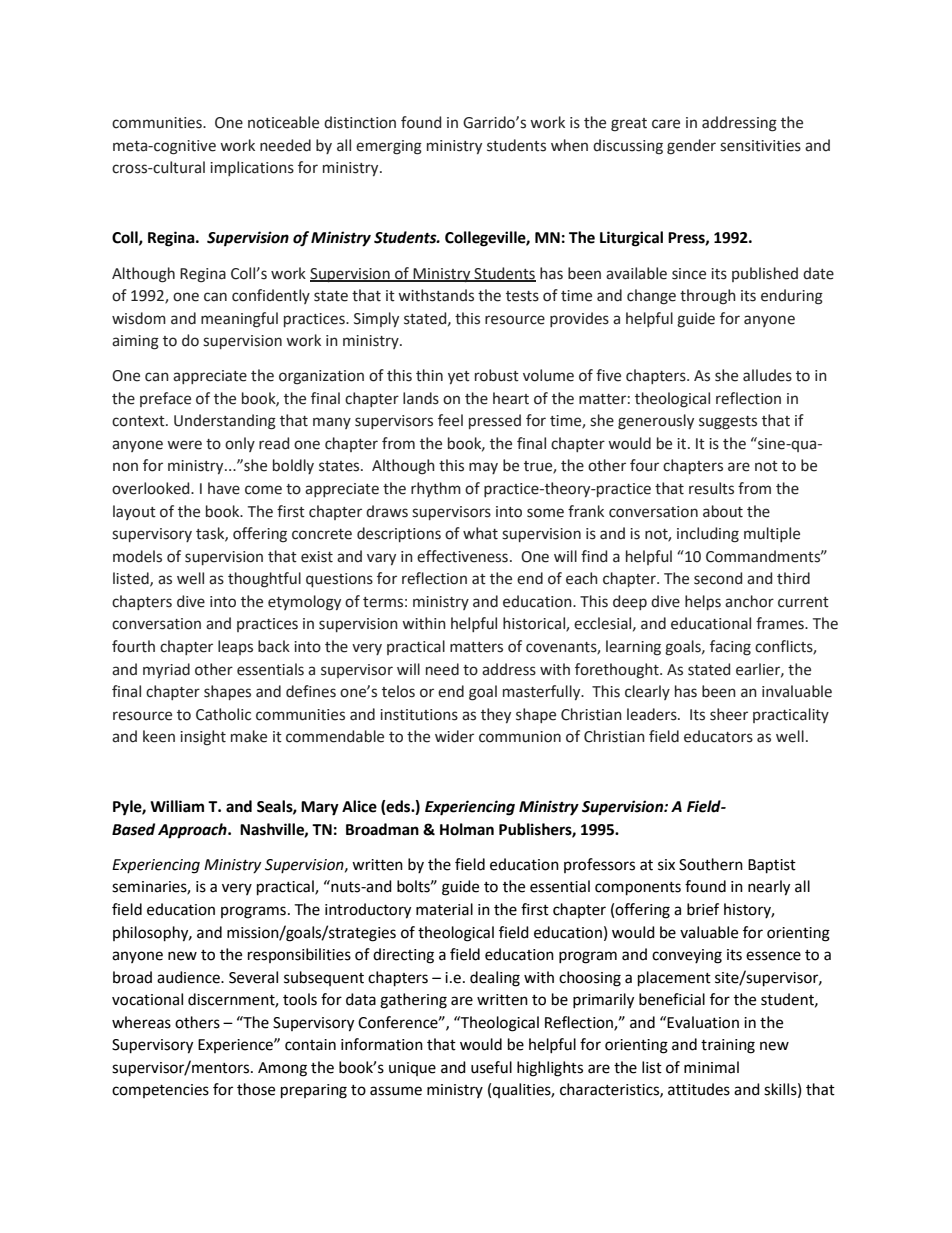  I want to click on those, so click(256, 1089).
